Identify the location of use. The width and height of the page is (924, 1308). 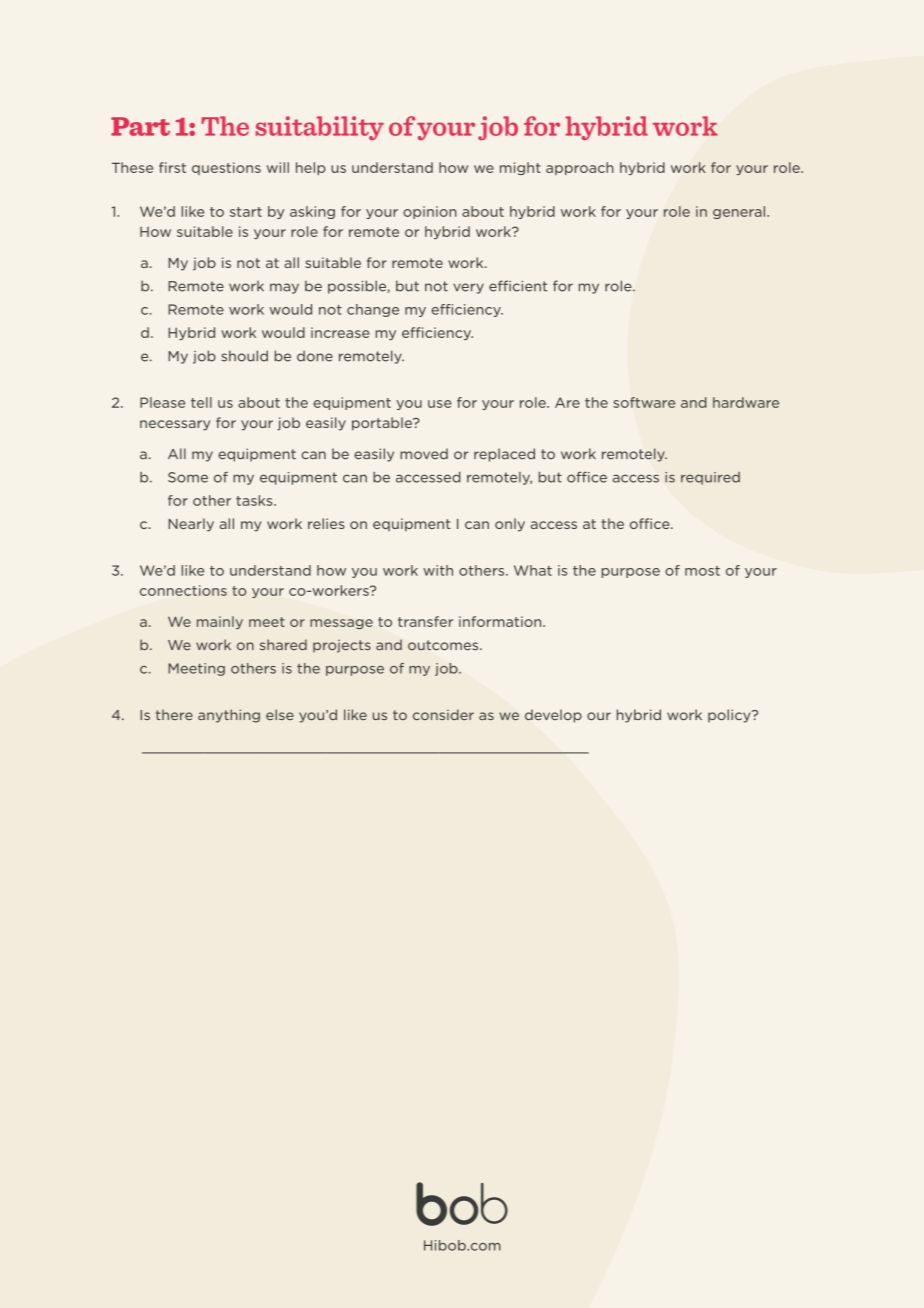
(440, 404).
